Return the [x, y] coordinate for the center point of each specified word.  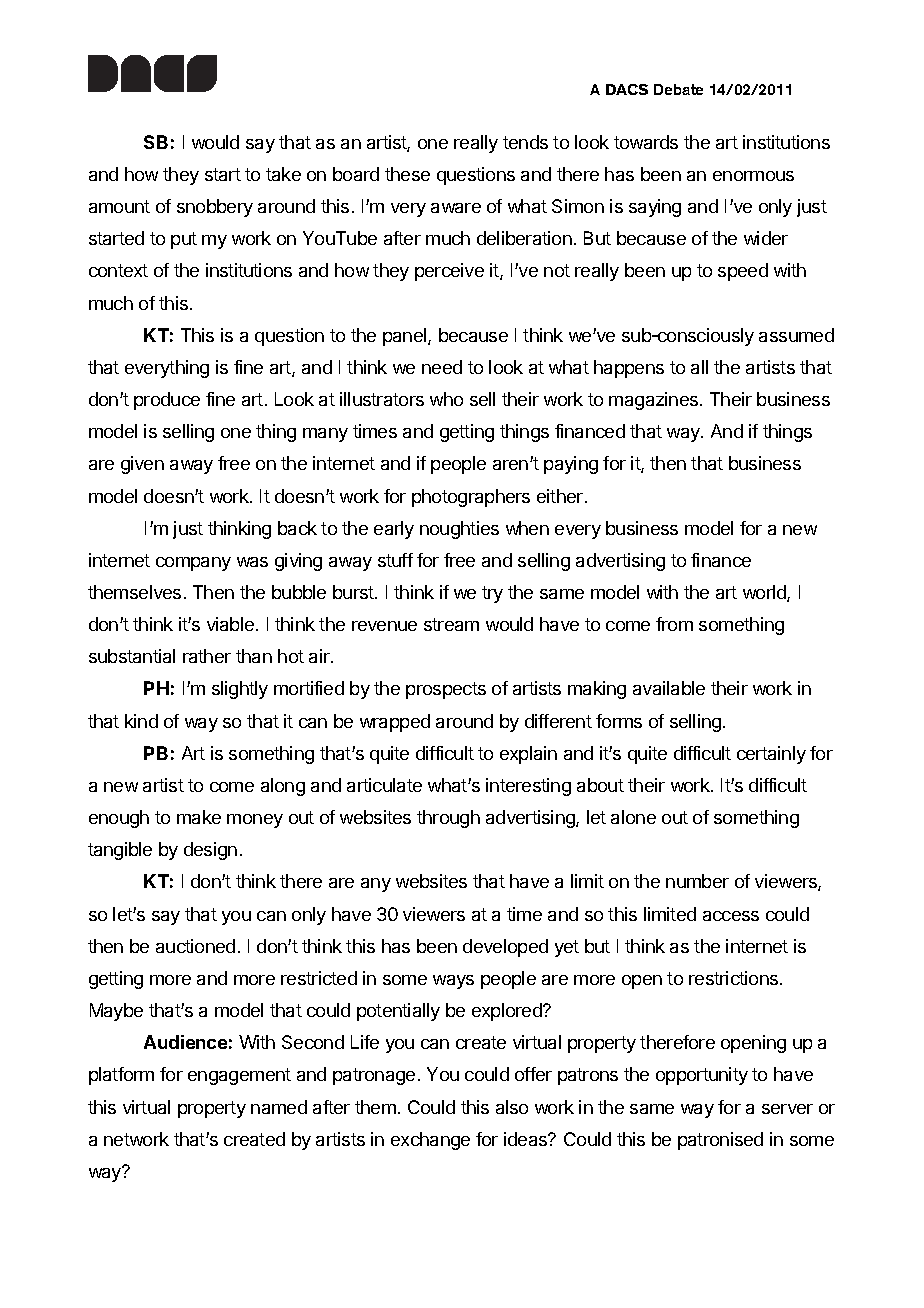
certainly [771, 755]
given [142, 465]
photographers [471, 498]
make [199, 817]
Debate [678, 89]
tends [525, 142]
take [283, 174]
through [448, 819]
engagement [239, 1076]
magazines [655, 401]
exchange [430, 1141]
